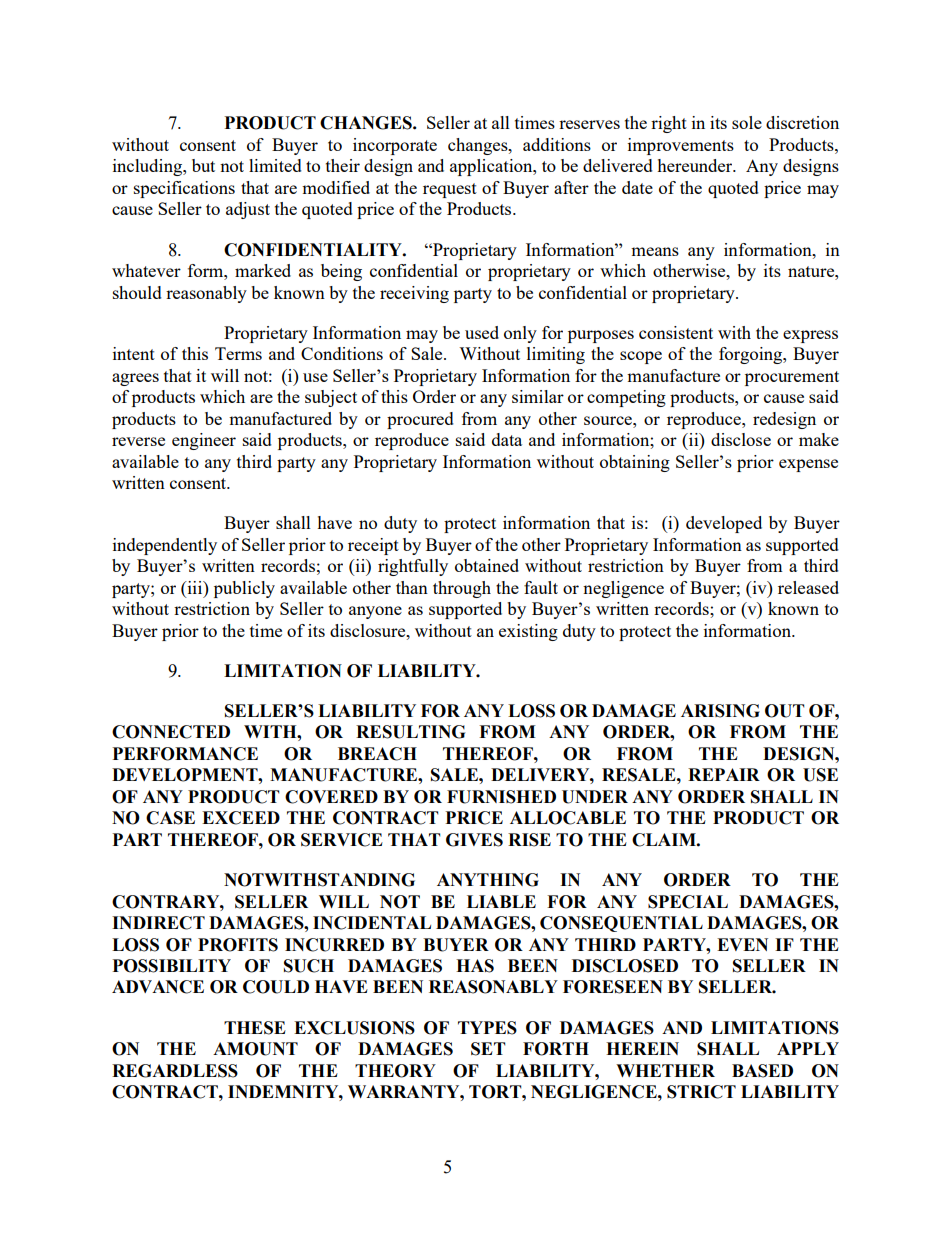 The image size is (952, 1233). Describe the element at coordinates (488, 1049) in the screenshot. I see `SET` at that location.
